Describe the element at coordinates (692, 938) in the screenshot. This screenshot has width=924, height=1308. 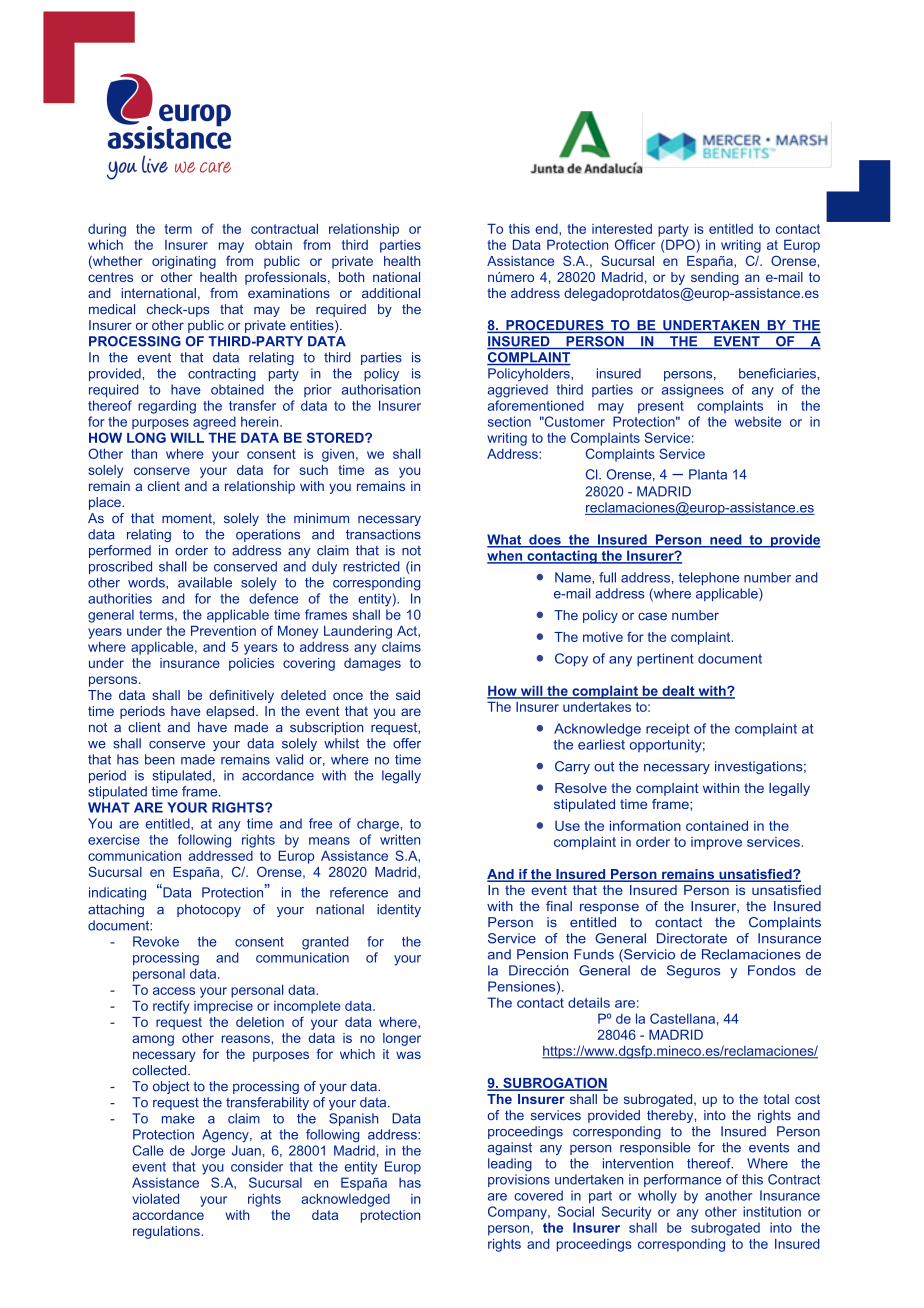
I see `Directorate` at that location.
